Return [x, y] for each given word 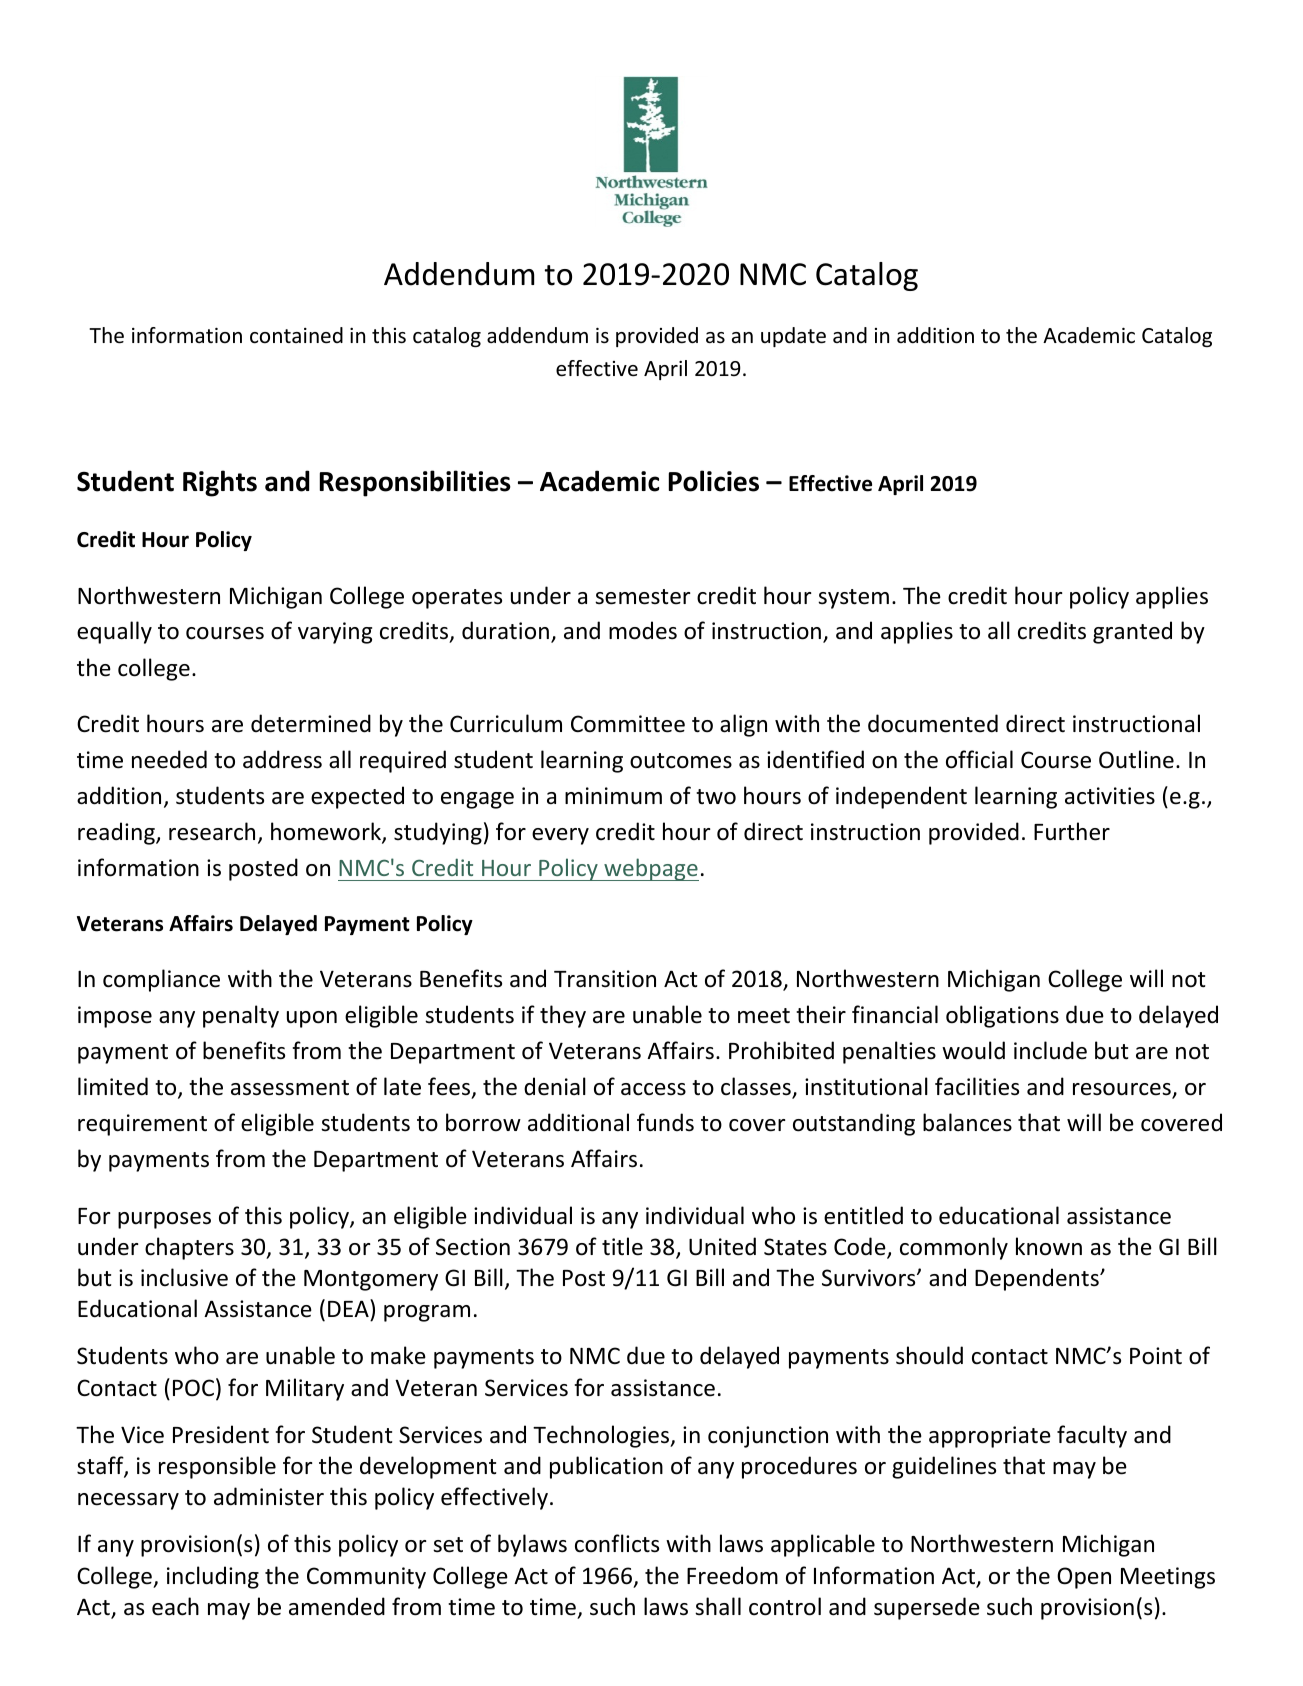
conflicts [617, 1543]
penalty [241, 1016]
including [213, 1577]
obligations [1002, 1016]
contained [296, 335]
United [722, 1246]
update [793, 337]
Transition [605, 979]
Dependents [1038, 1279]
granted [1132, 632]
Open [1084, 1578]
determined [311, 723]
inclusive [184, 1277]
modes [643, 630]
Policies [714, 481]
